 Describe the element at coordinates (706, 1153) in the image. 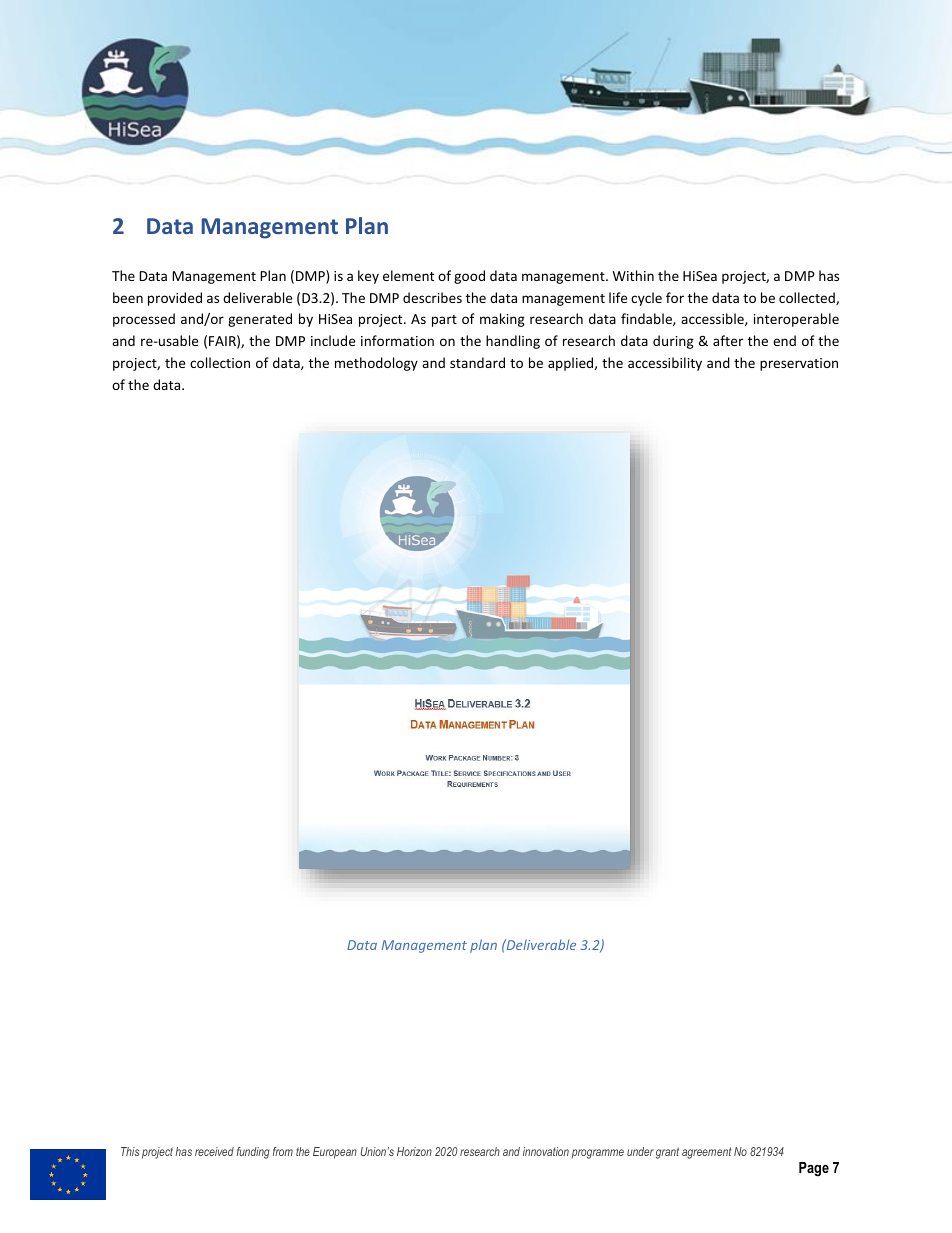

I see `agreement` at that location.
